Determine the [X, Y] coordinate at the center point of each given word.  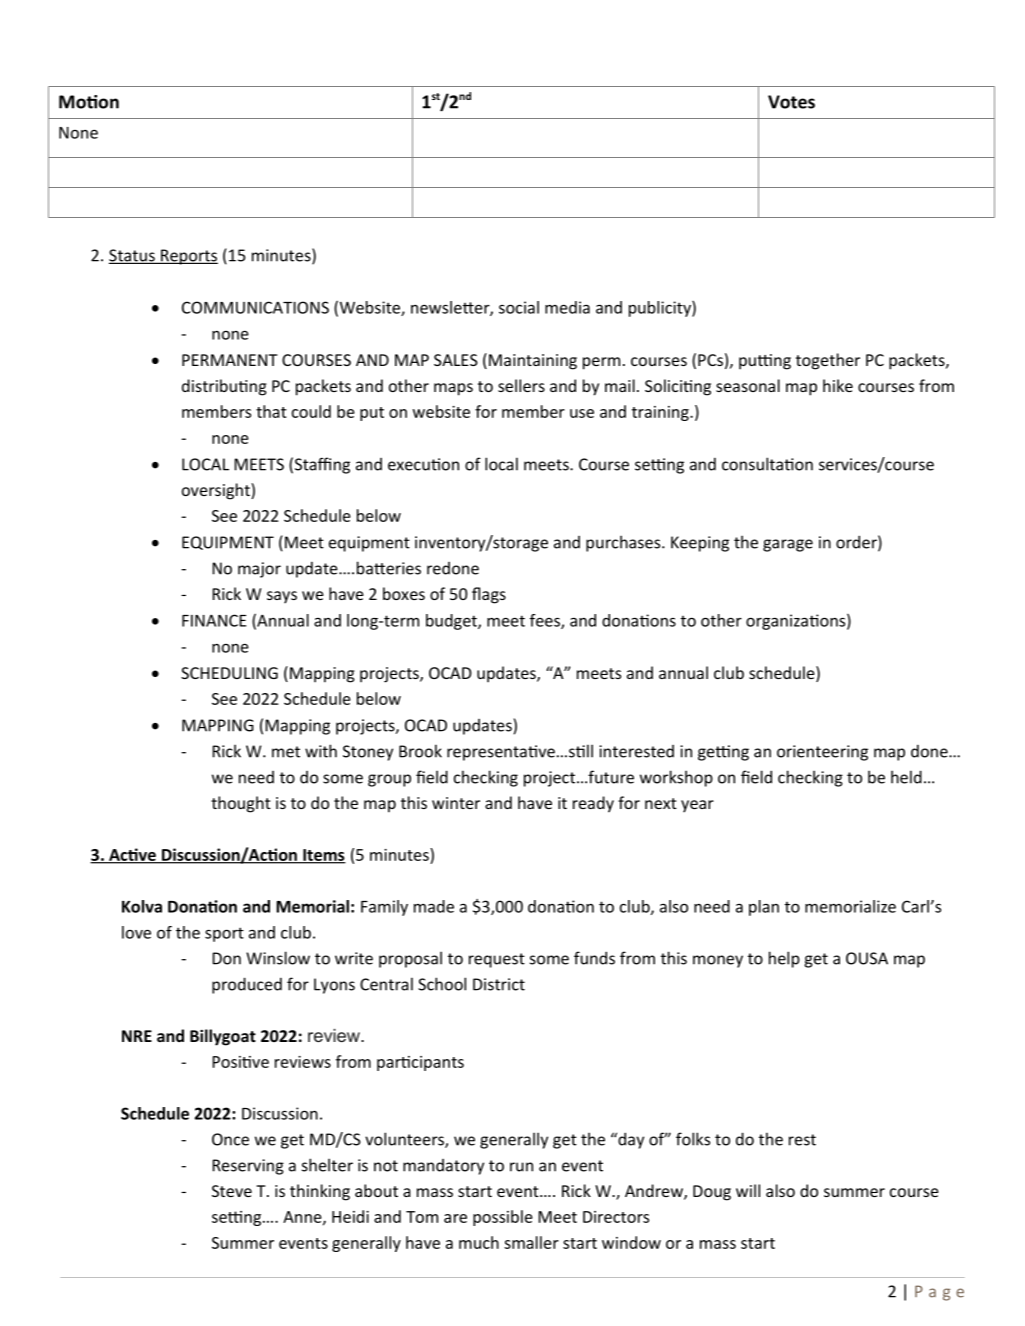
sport [224, 934]
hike [838, 385]
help [784, 959]
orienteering [822, 753]
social [519, 307]
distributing [224, 387]
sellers [521, 385]
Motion [89, 102]
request [497, 960]
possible [503, 1218]
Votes [791, 102]
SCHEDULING [229, 673]
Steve [232, 1191]
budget [452, 622]
